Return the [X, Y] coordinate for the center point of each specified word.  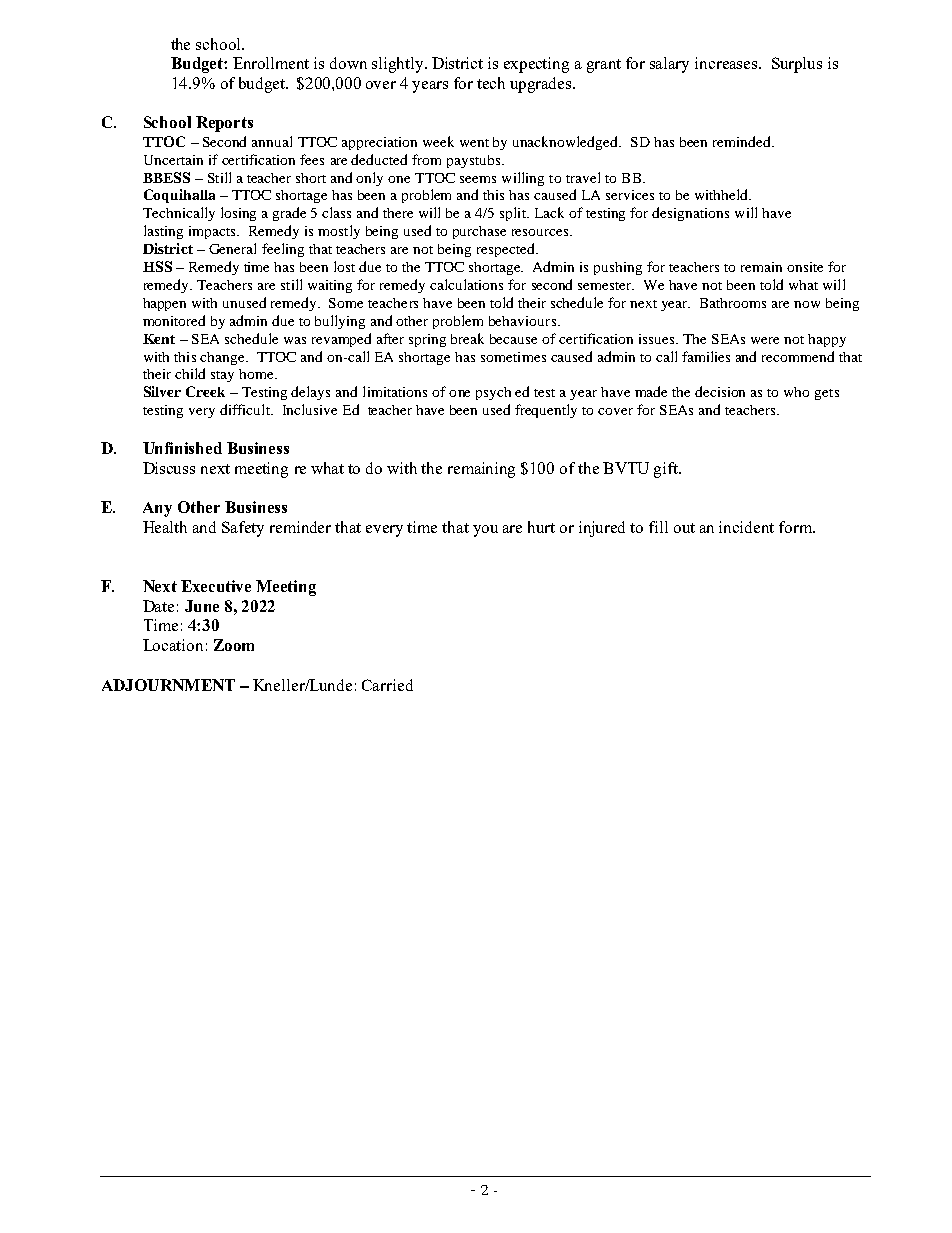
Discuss [169, 468]
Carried [387, 685]
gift [667, 470]
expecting [536, 65]
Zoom [234, 645]
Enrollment [271, 63]
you [485, 531]
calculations [466, 284]
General [232, 248]
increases [726, 63]
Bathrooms [733, 303]
